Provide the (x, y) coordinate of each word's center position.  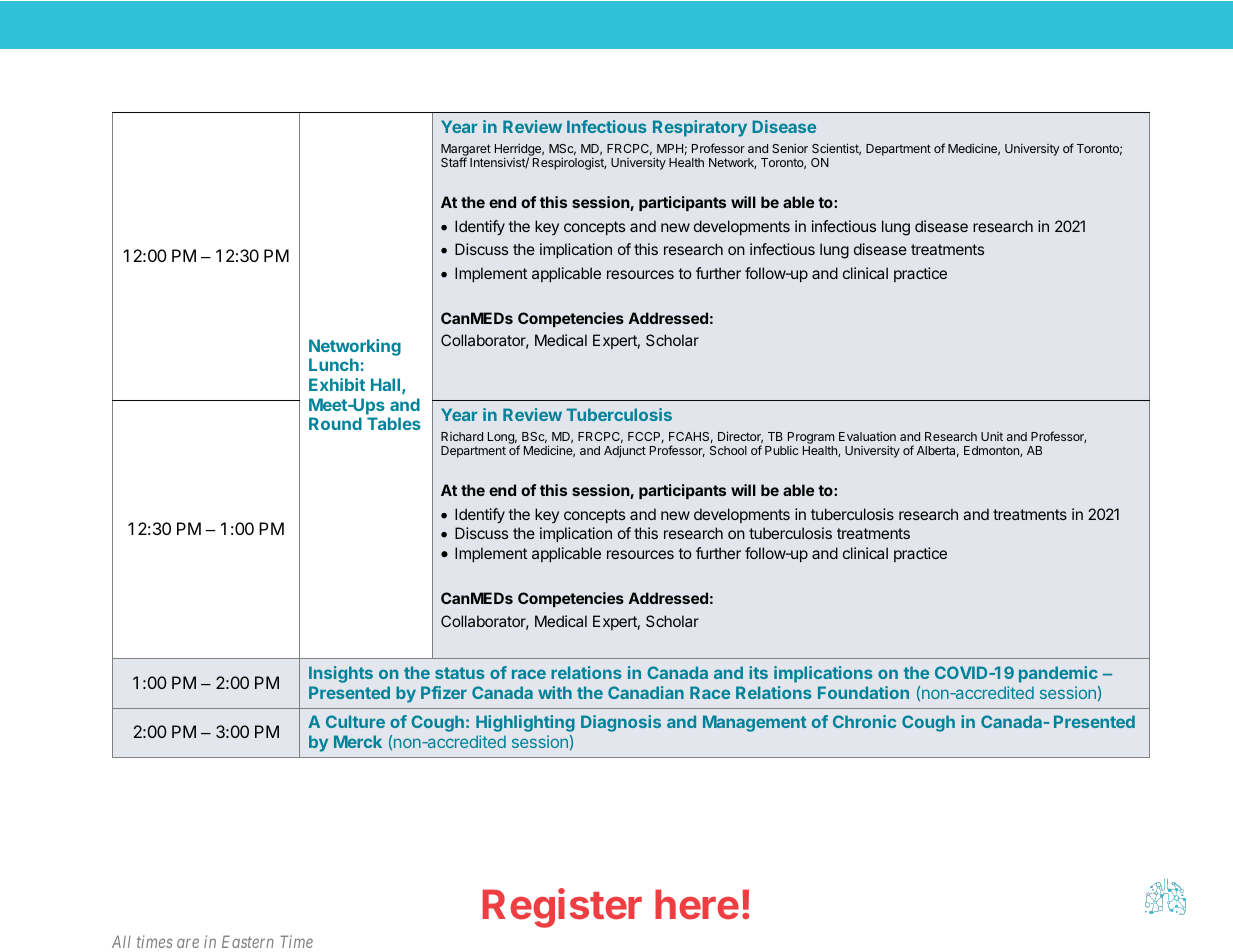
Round (335, 423)
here (697, 904)
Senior (790, 148)
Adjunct (625, 451)
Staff (454, 162)
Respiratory (700, 128)
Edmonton (992, 451)
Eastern (248, 941)
